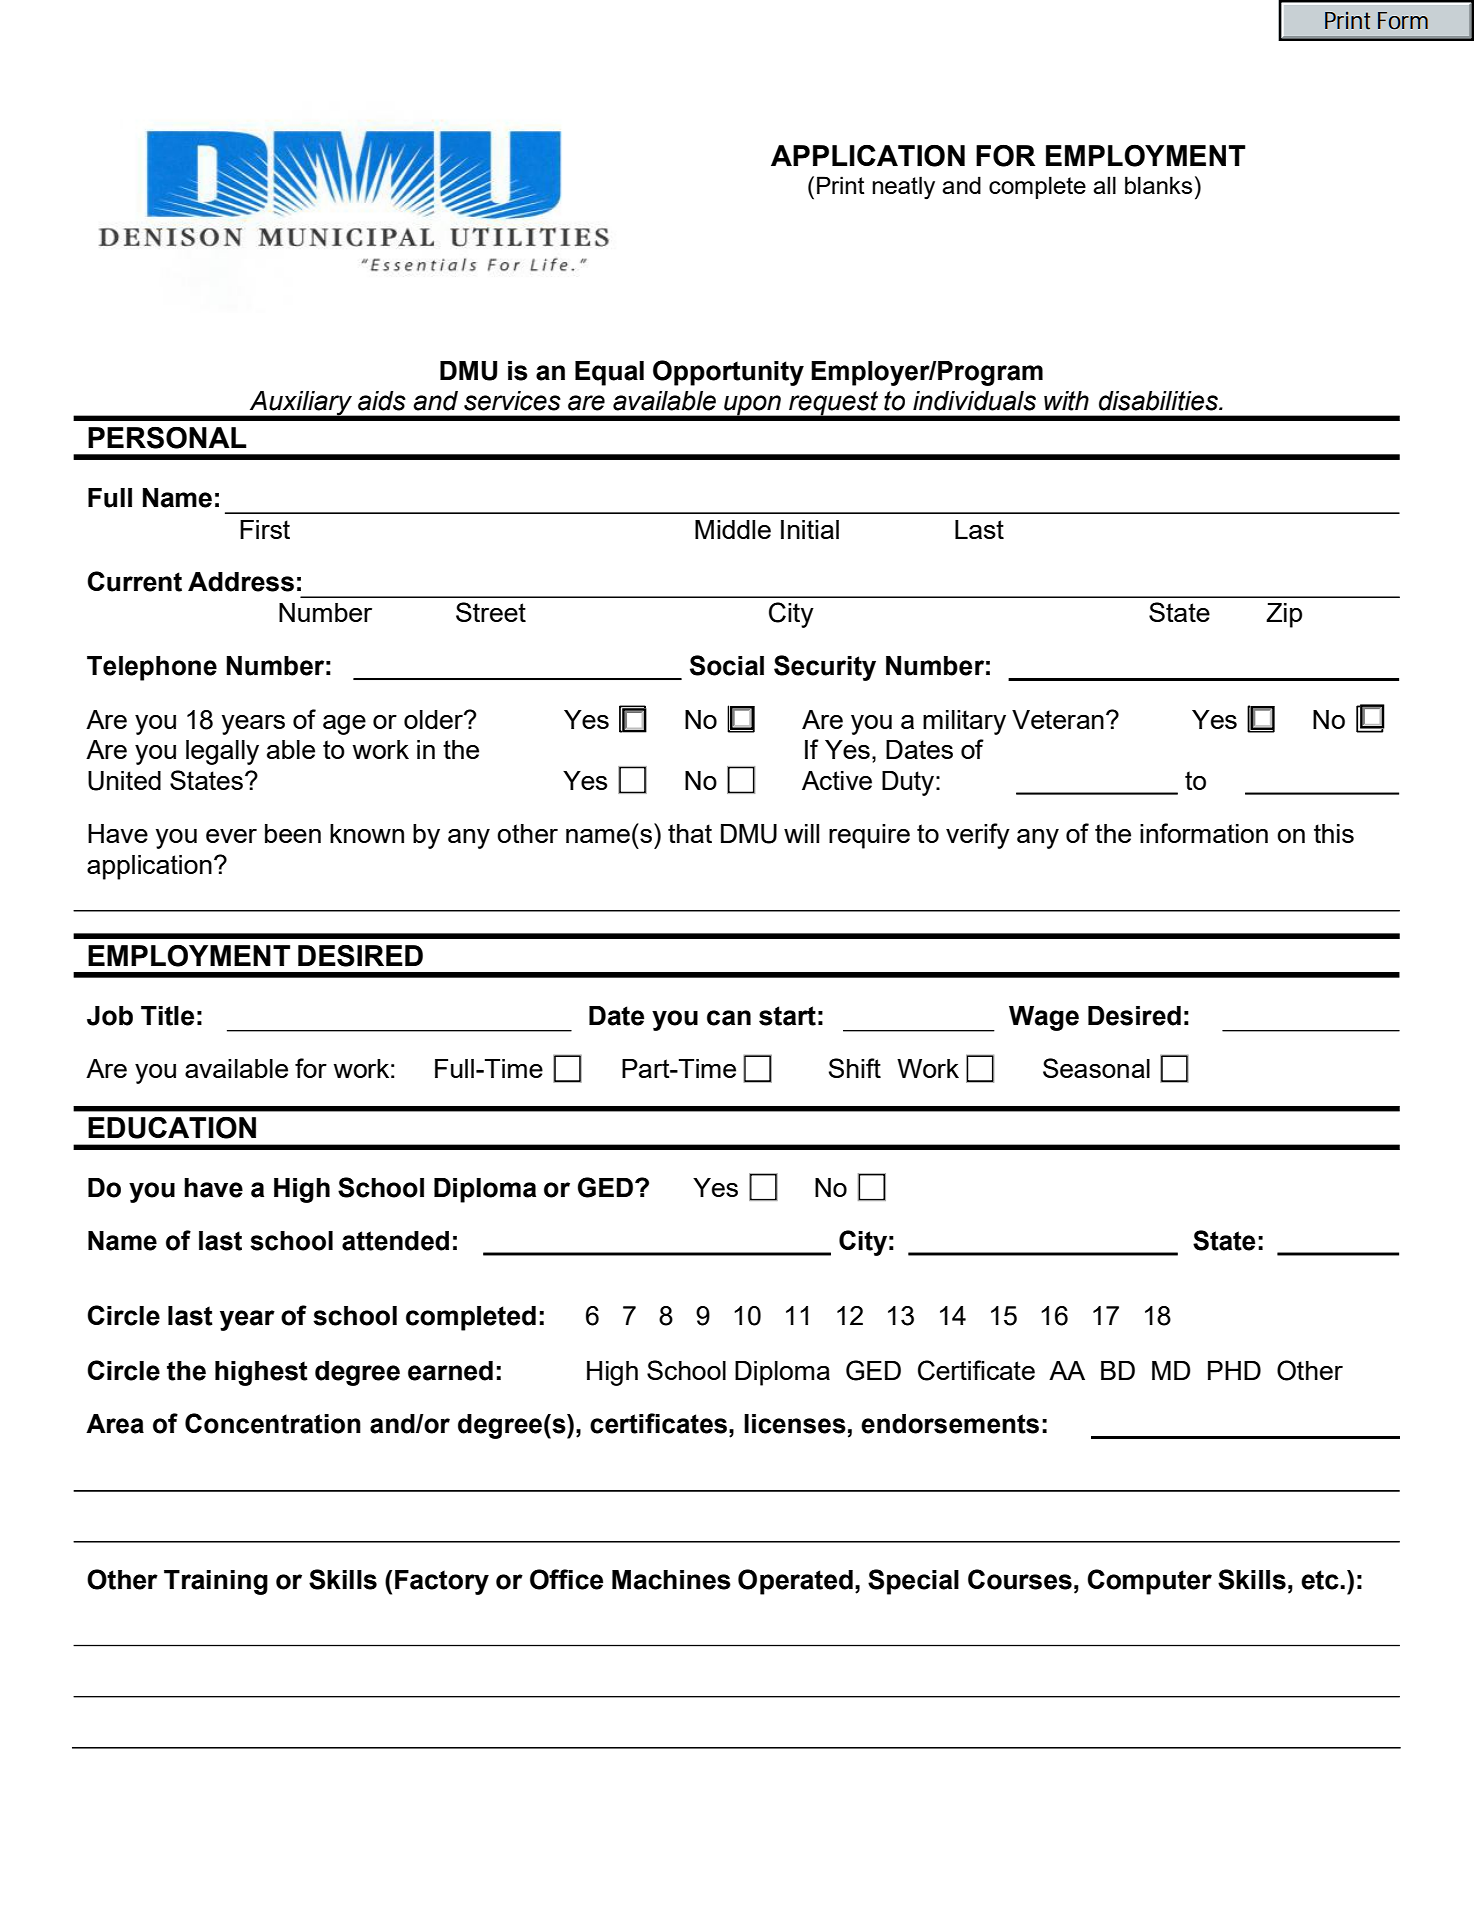 The width and height of the image is (1474, 1907). What do you see at coordinates (222, 752) in the image?
I see `legally` at bounding box center [222, 752].
